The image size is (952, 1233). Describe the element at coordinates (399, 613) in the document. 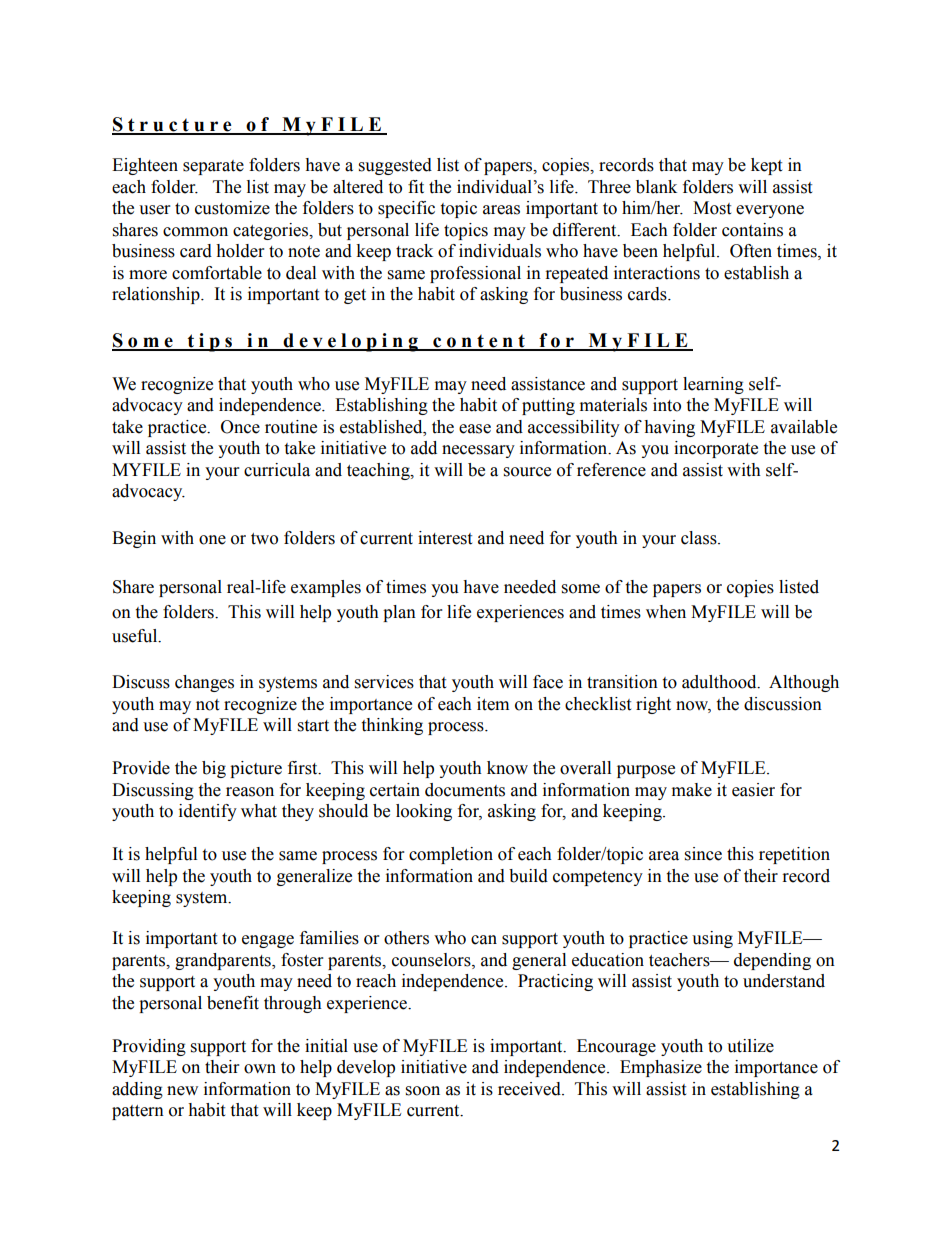

I see `plan` at that location.
